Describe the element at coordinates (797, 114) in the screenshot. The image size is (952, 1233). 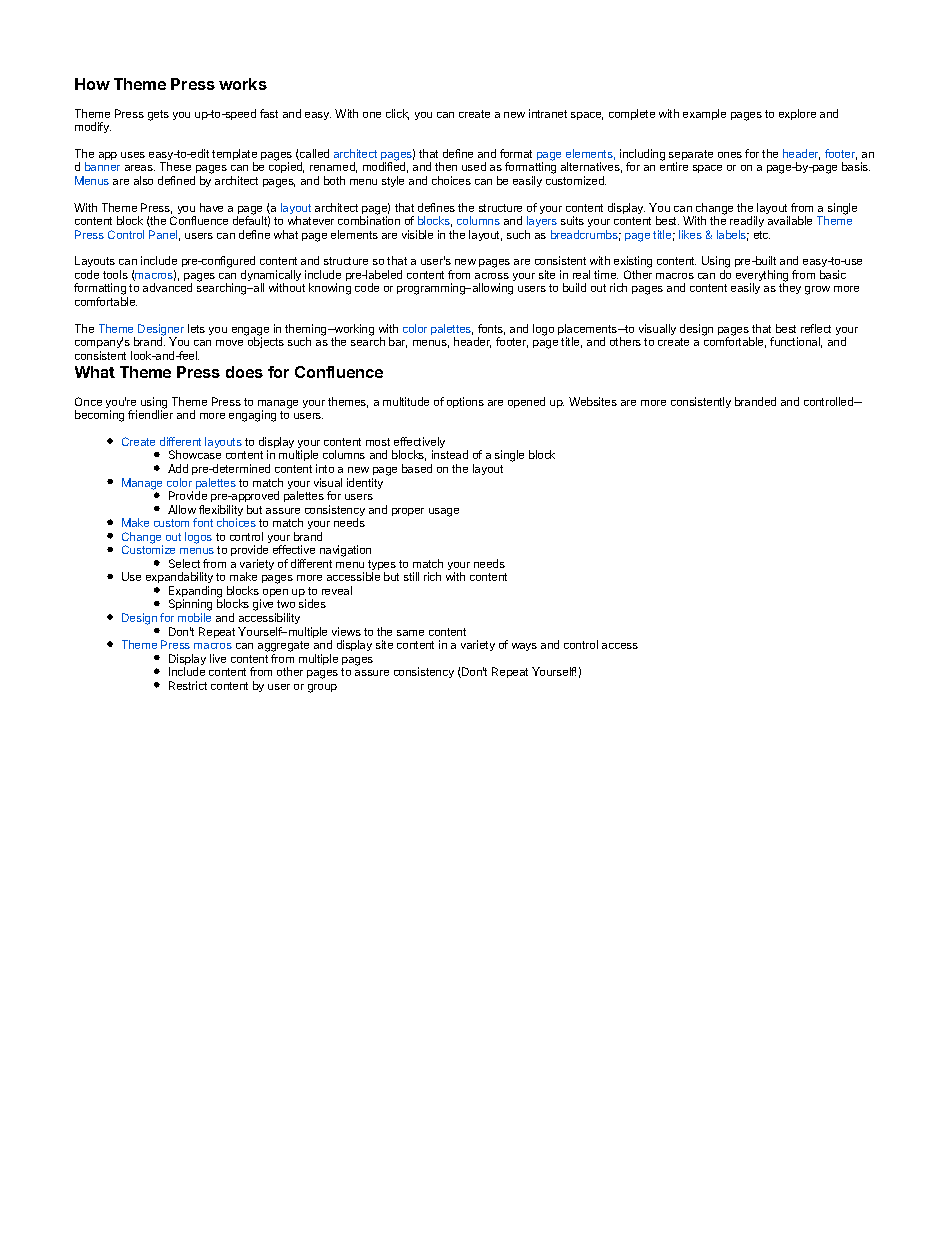
I see `explore` at that location.
